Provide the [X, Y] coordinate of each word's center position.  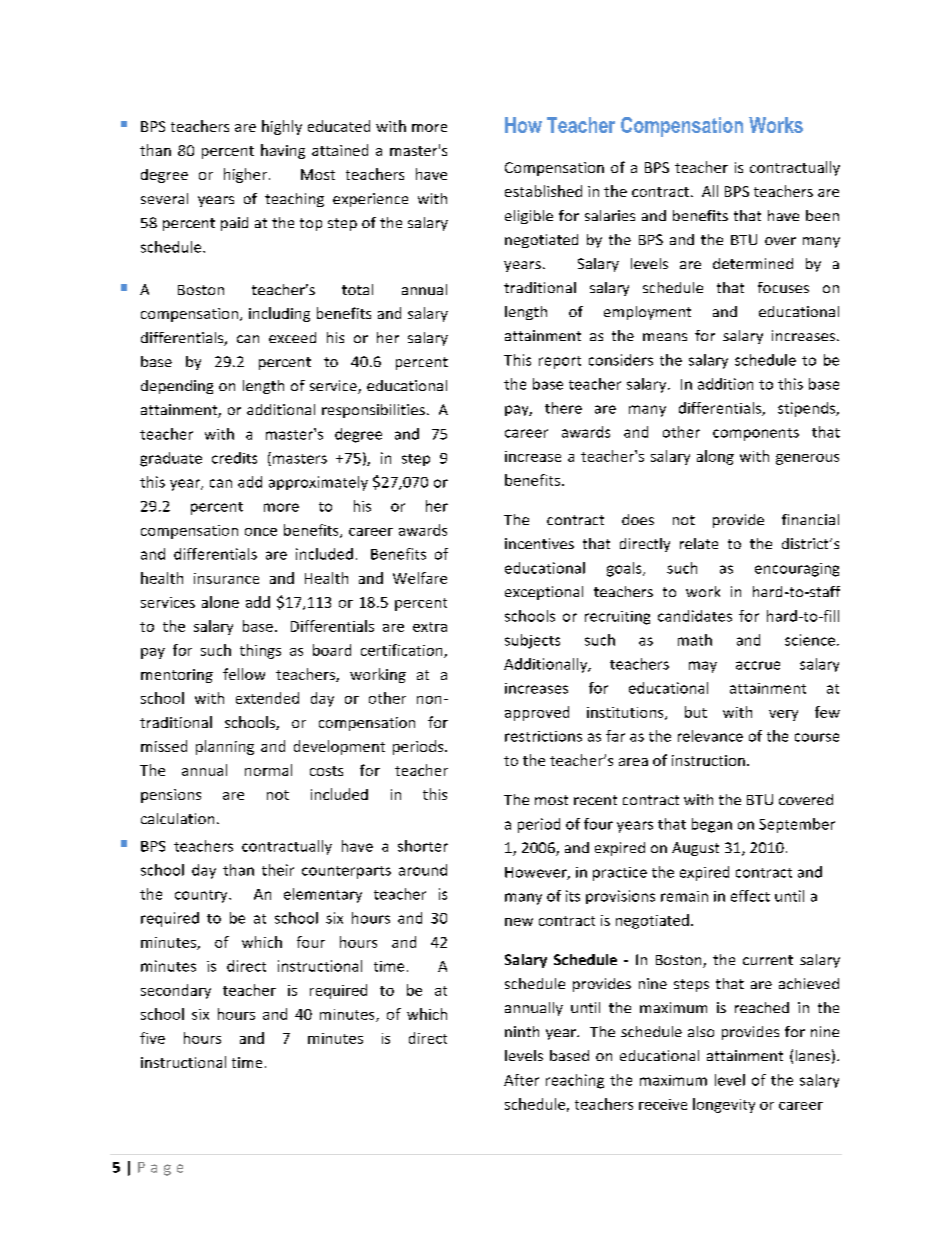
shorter [423, 846]
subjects [532, 641]
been [822, 215]
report [560, 362]
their [278, 870]
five [152, 1038]
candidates [695, 616]
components [756, 434]
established [543, 191]
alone [220, 602]
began [712, 825]
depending [177, 387]
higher [245, 175]
